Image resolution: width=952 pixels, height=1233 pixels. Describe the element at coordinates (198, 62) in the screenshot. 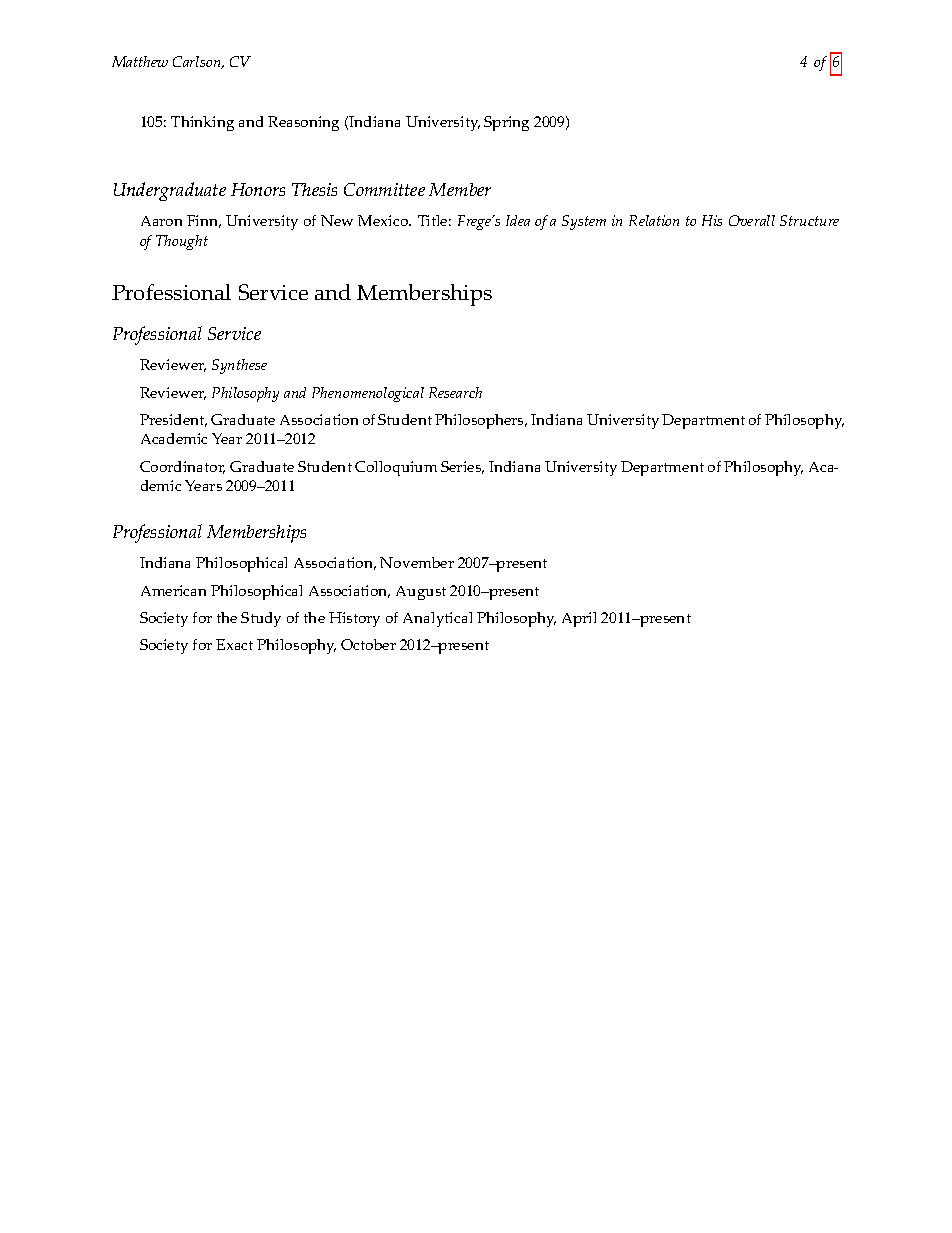

I see `Carlson` at that location.
